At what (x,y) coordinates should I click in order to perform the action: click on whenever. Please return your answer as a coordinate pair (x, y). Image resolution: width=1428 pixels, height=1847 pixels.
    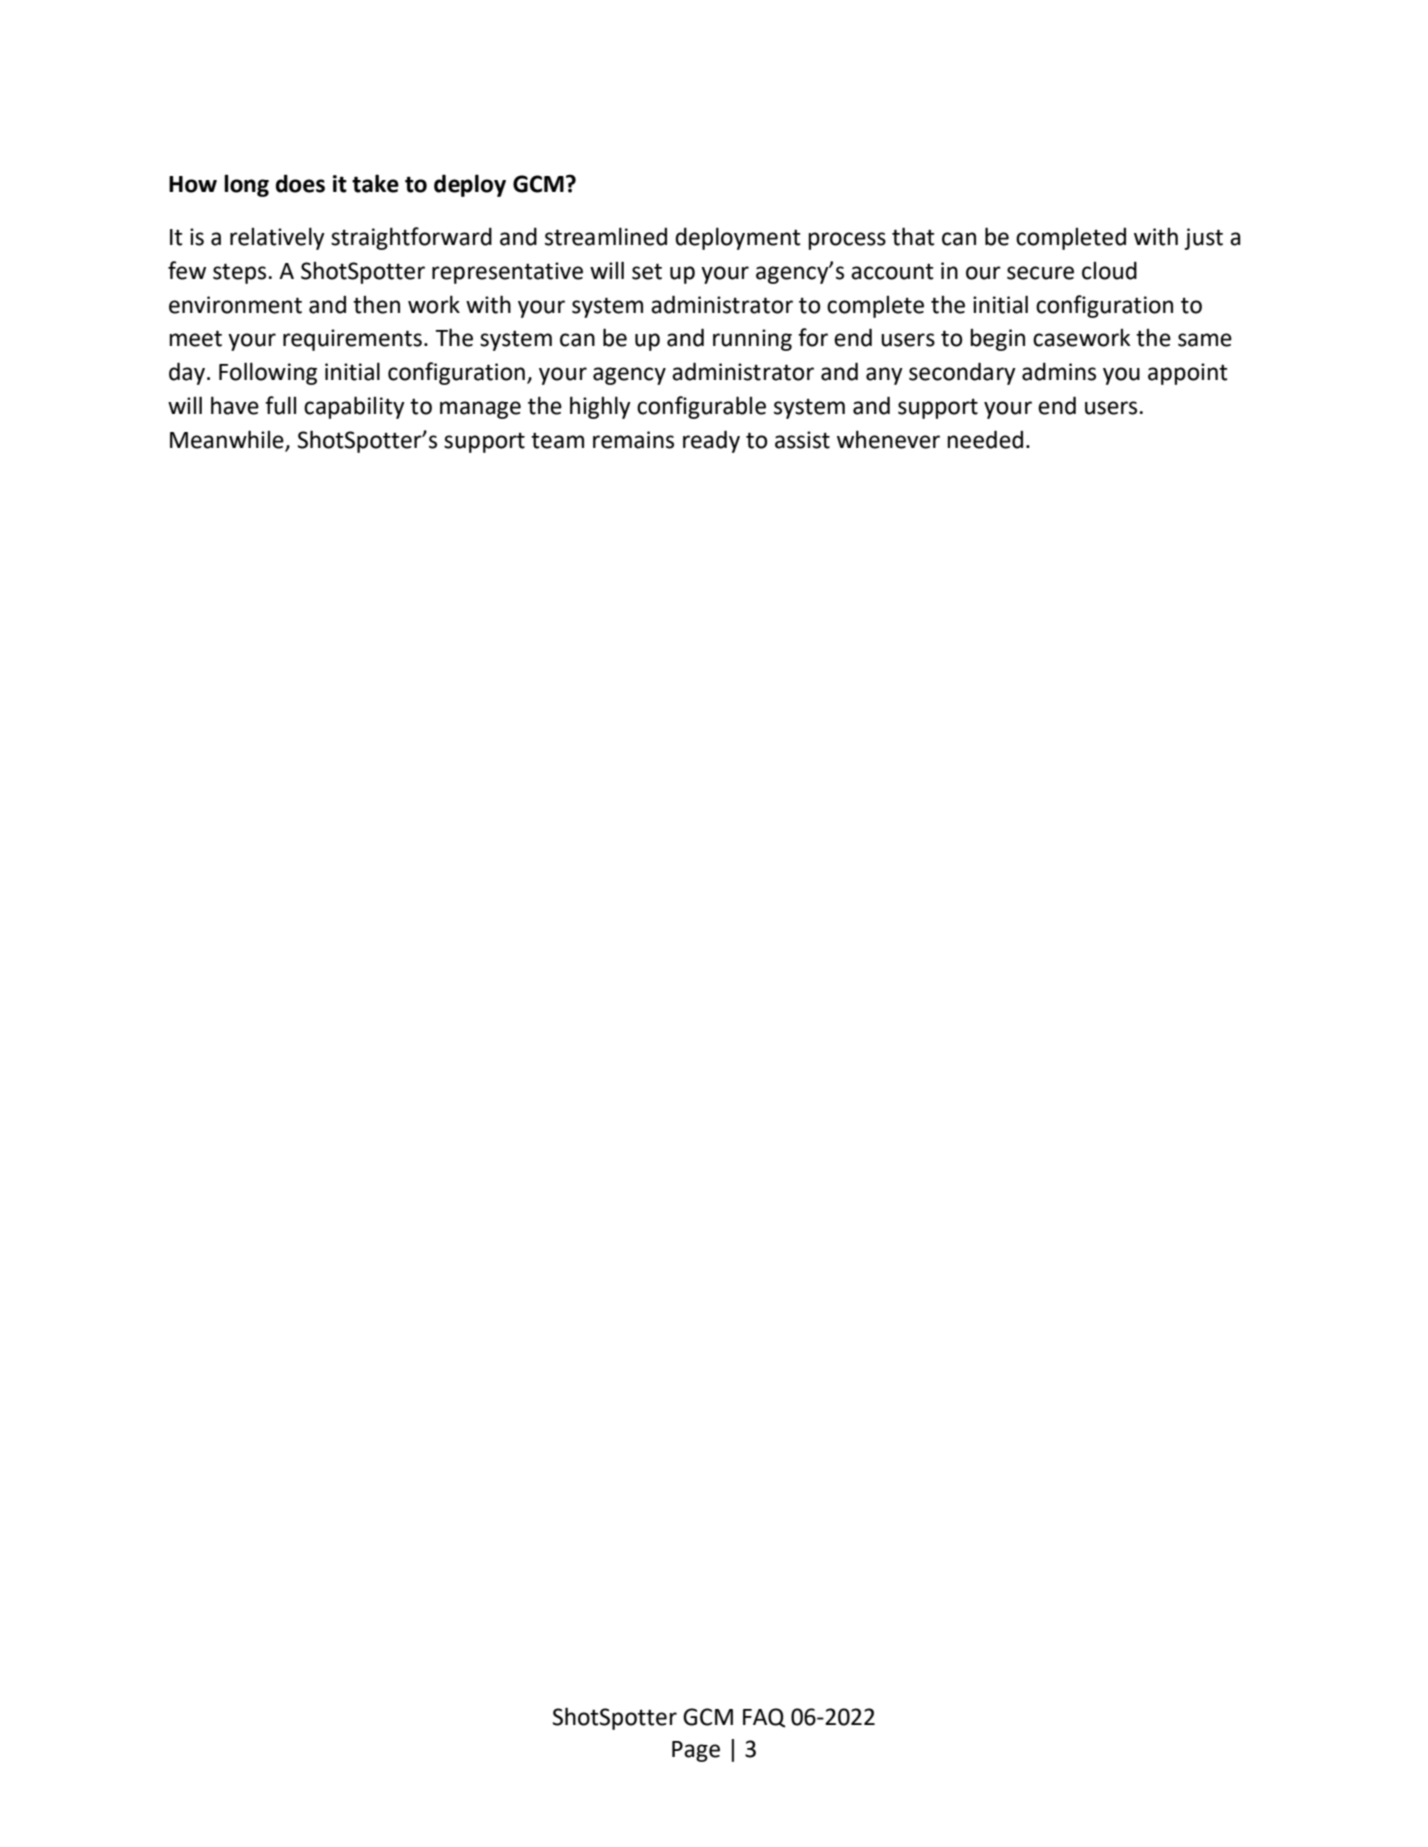
    Looking at the image, I should click on (888, 439).
